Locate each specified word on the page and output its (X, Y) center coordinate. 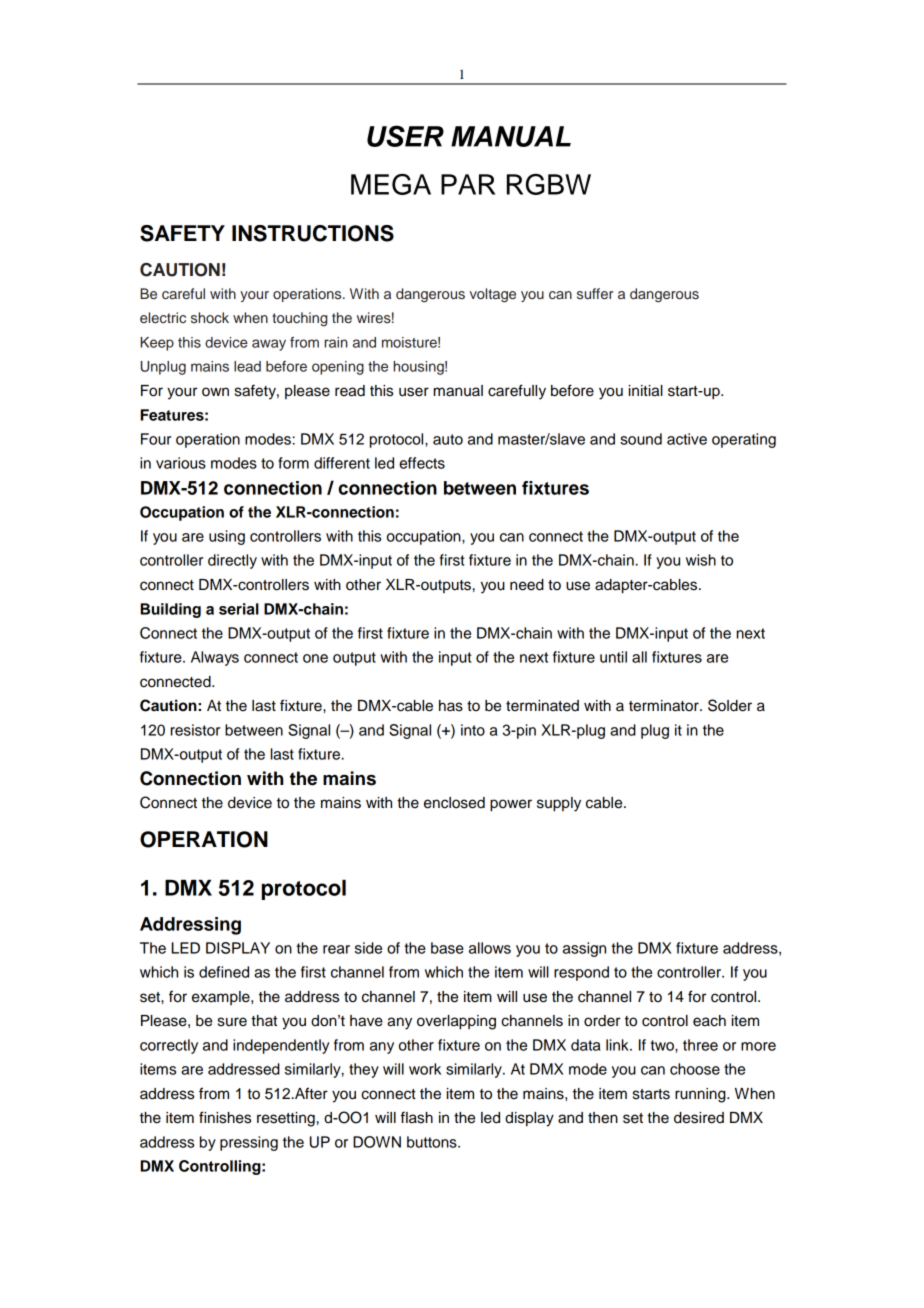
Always (215, 658)
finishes (225, 1117)
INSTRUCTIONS (313, 233)
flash (417, 1117)
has (451, 706)
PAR (468, 184)
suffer (595, 293)
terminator (665, 706)
